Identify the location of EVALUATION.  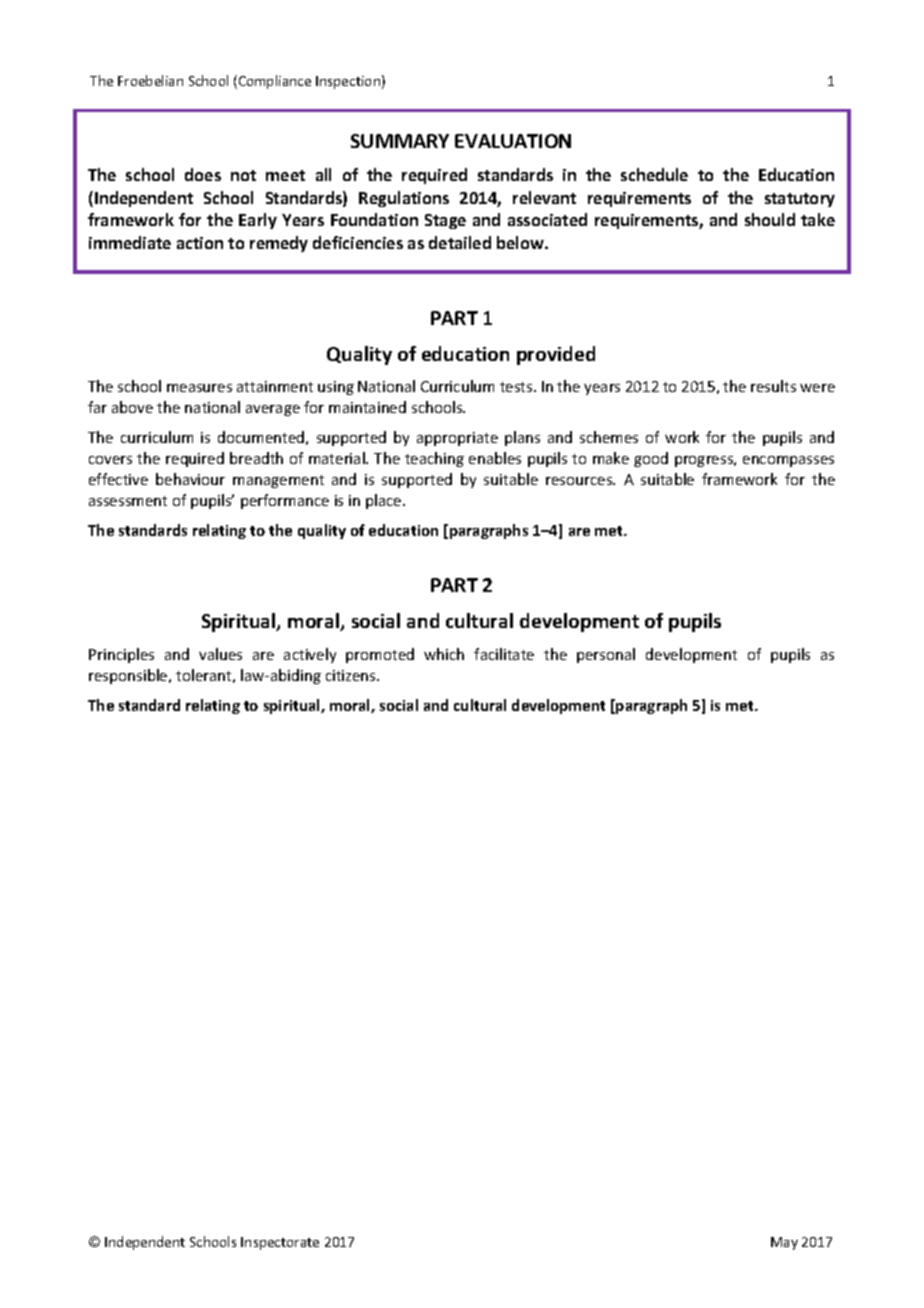
(513, 141).
